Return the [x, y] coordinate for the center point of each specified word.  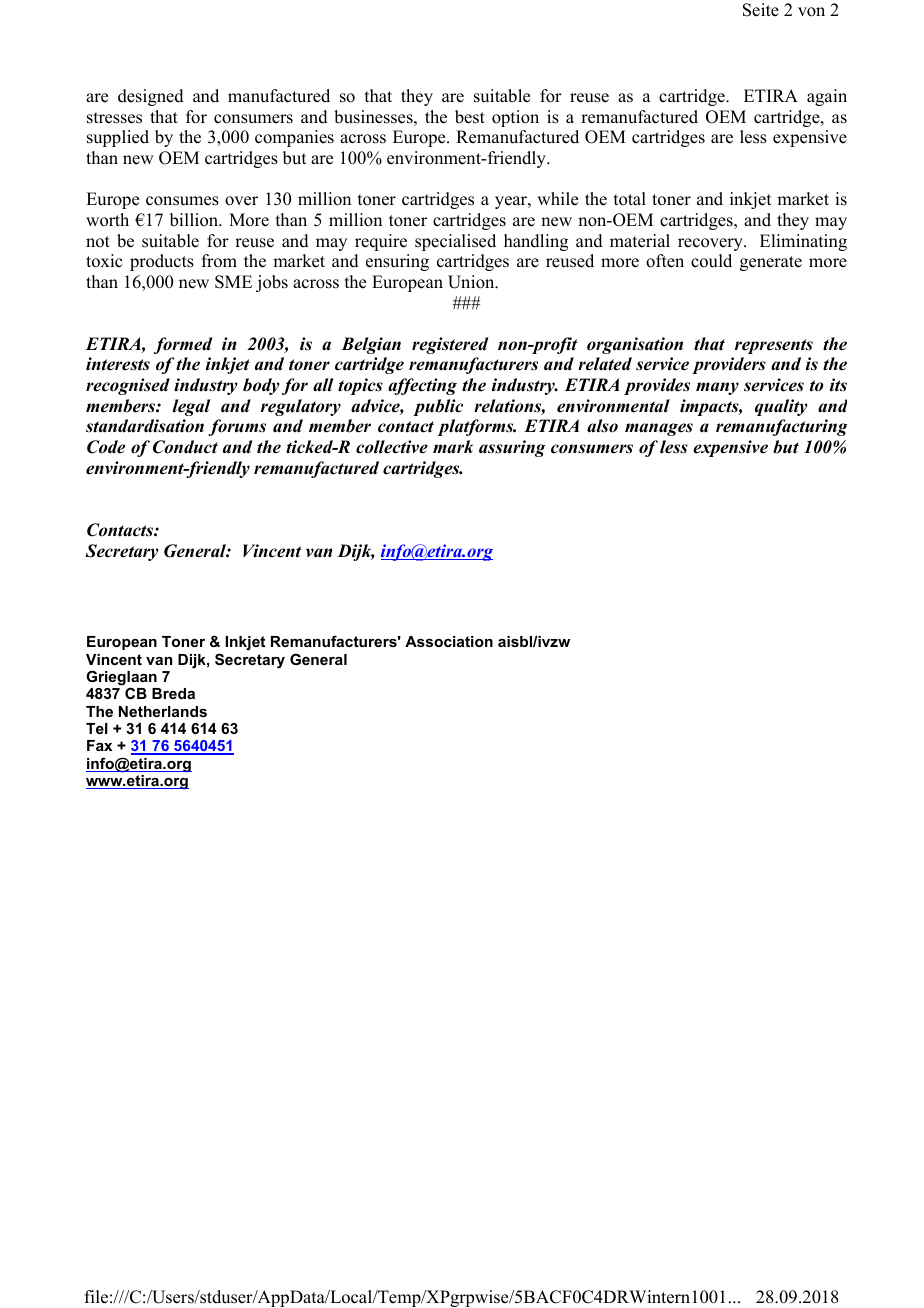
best [470, 117]
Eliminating [803, 242]
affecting [422, 386]
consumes [182, 201]
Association [449, 641]
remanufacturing [781, 427]
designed [151, 97]
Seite [761, 10]
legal [192, 407]
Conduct [185, 447]
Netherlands [163, 711]
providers [729, 365]
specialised [455, 242]
